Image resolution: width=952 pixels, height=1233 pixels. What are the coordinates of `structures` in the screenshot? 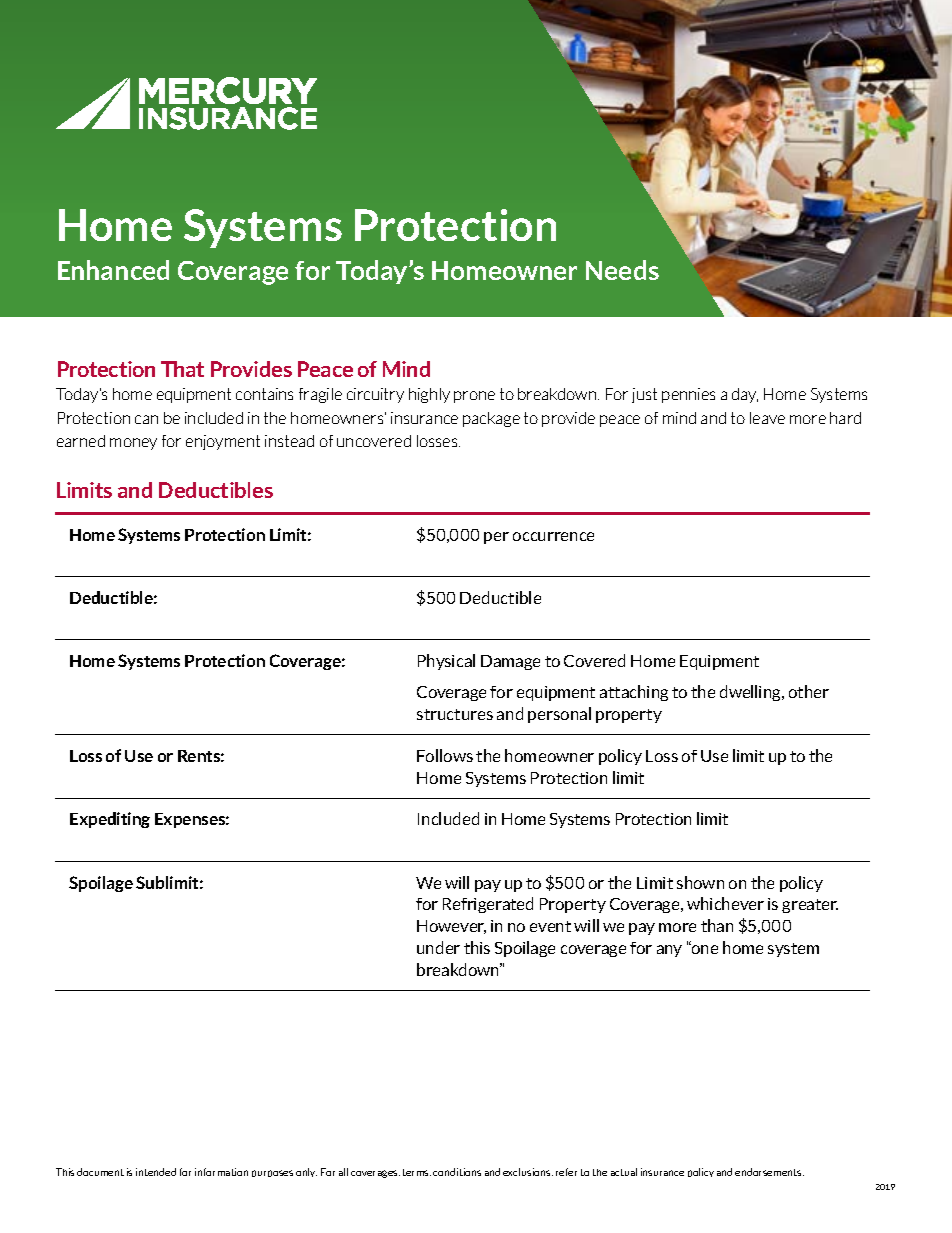 It's located at (455, 714).
